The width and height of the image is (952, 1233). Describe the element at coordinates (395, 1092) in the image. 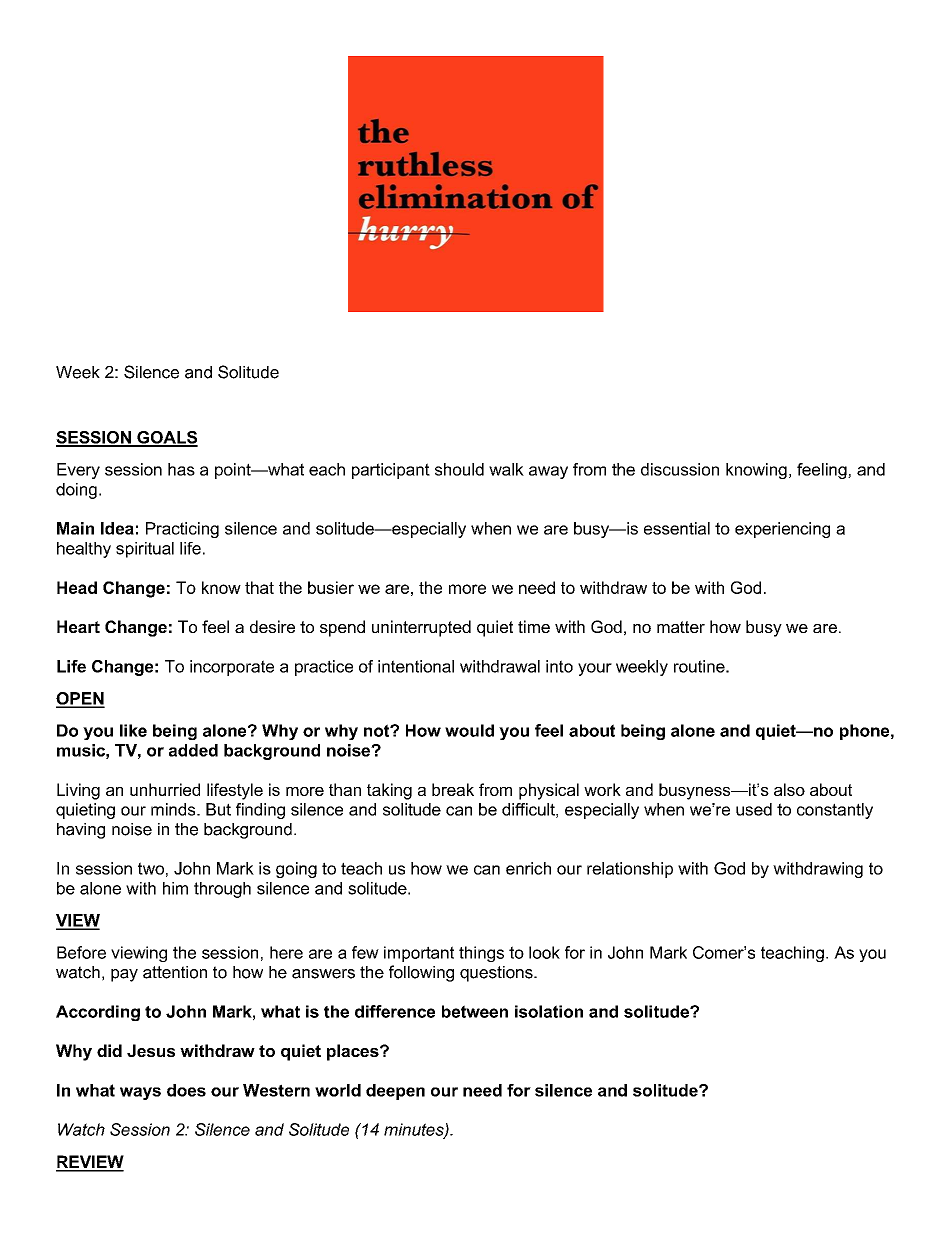

I see `deepen` at that location.
